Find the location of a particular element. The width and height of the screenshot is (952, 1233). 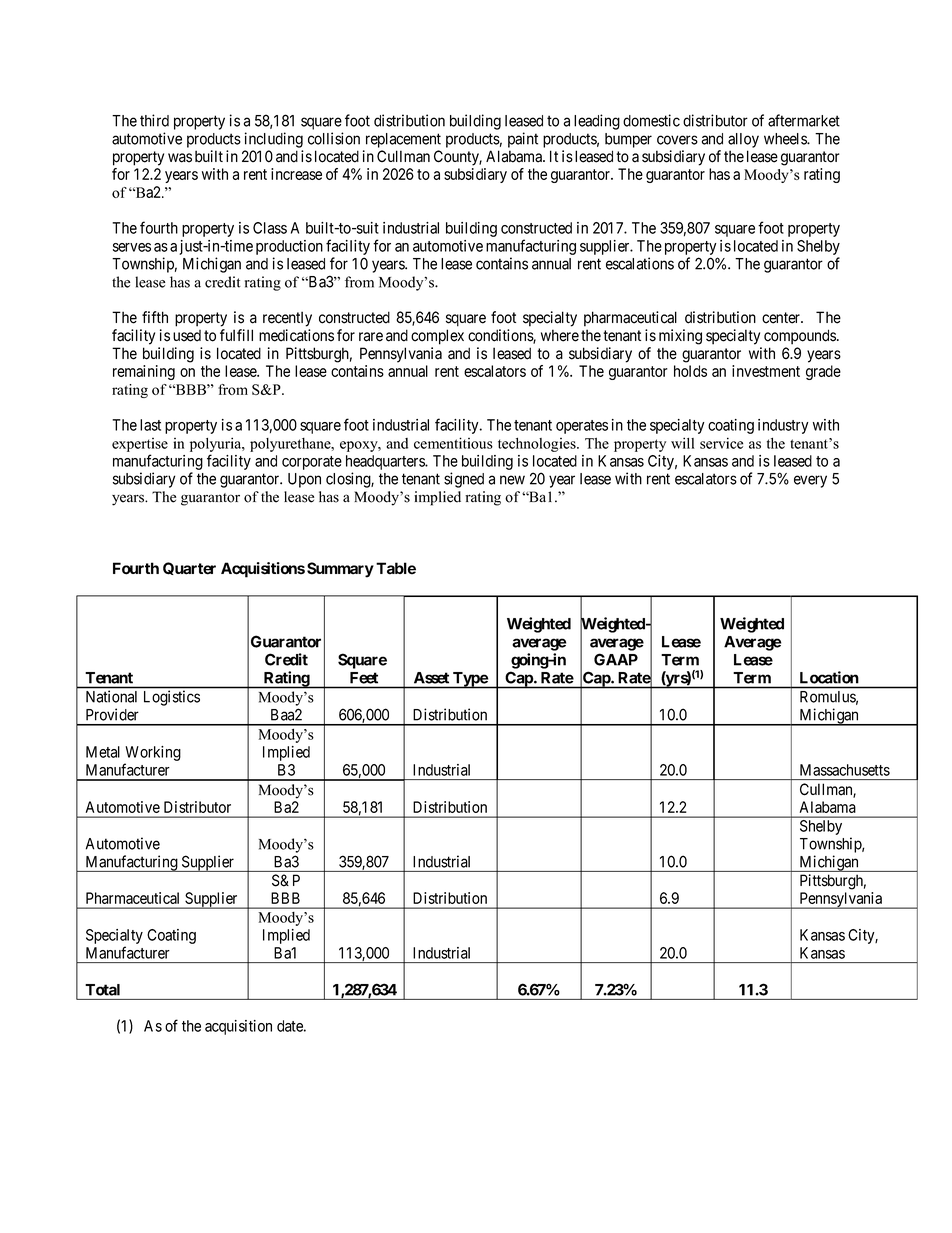

every is located at coordinates (810, 481).
